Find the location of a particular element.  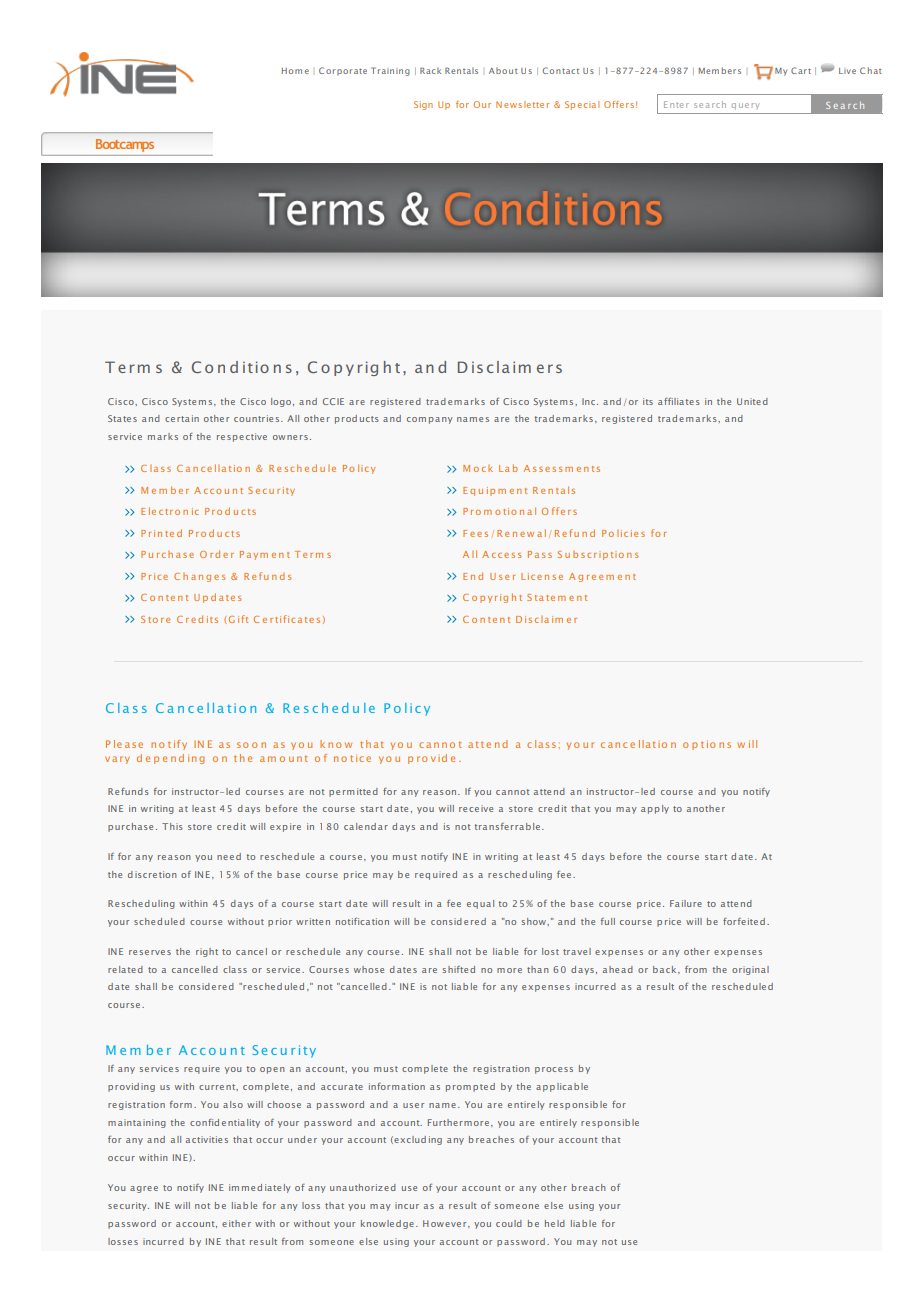

Newsletter is located at coordinates (522, 104).
